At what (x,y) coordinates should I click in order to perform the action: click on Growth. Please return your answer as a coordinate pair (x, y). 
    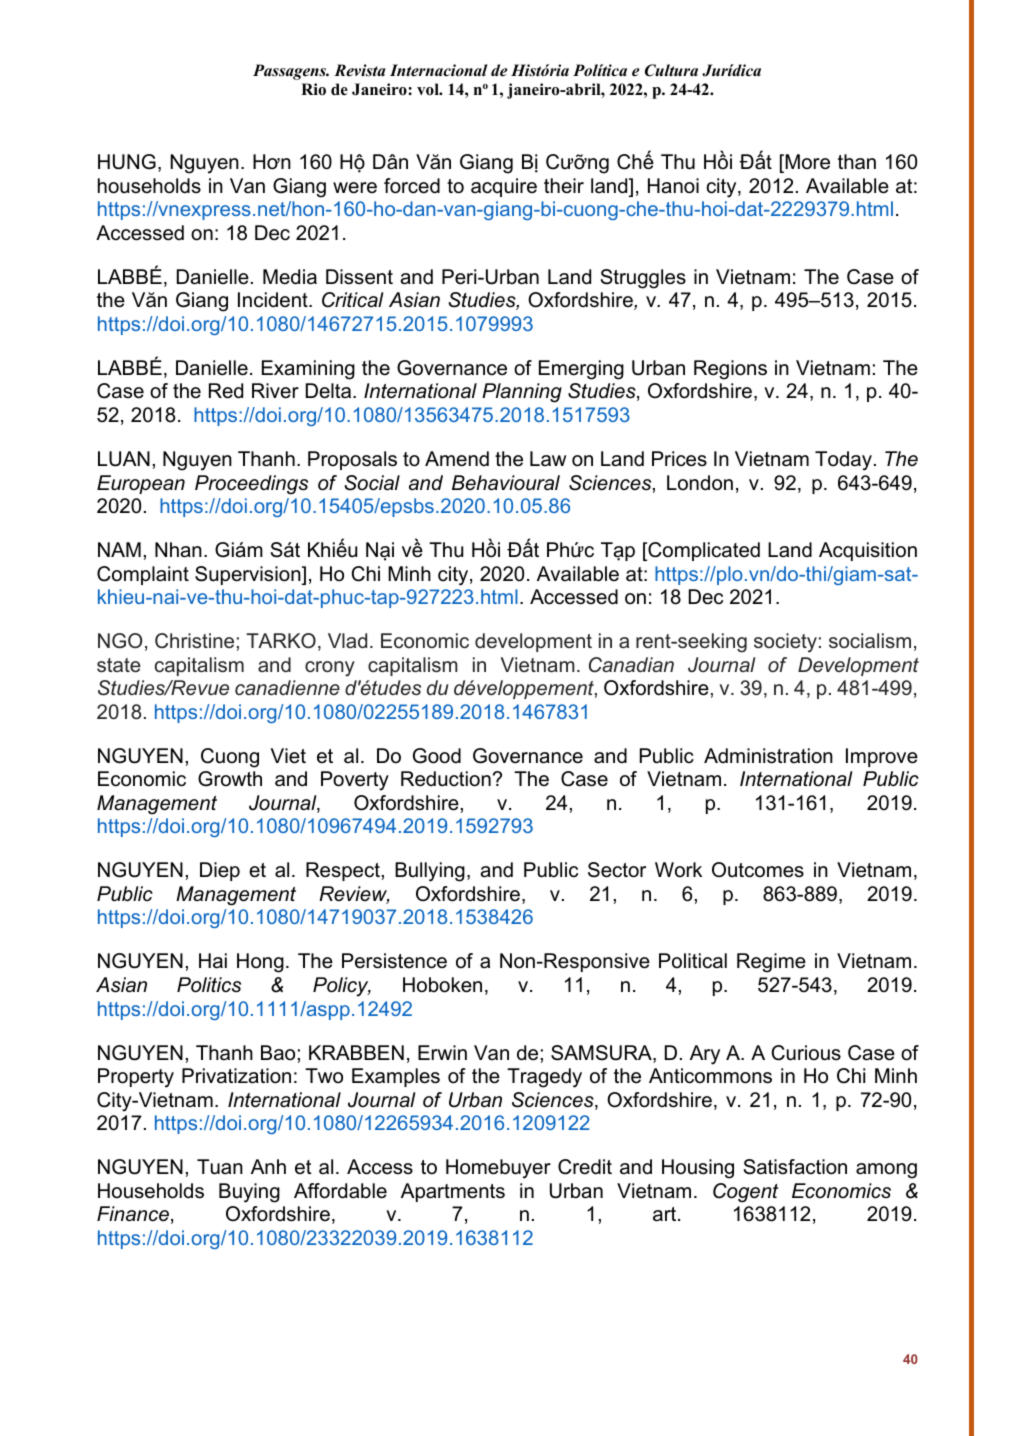
    Looking at the image, I should click on (230, 779).
